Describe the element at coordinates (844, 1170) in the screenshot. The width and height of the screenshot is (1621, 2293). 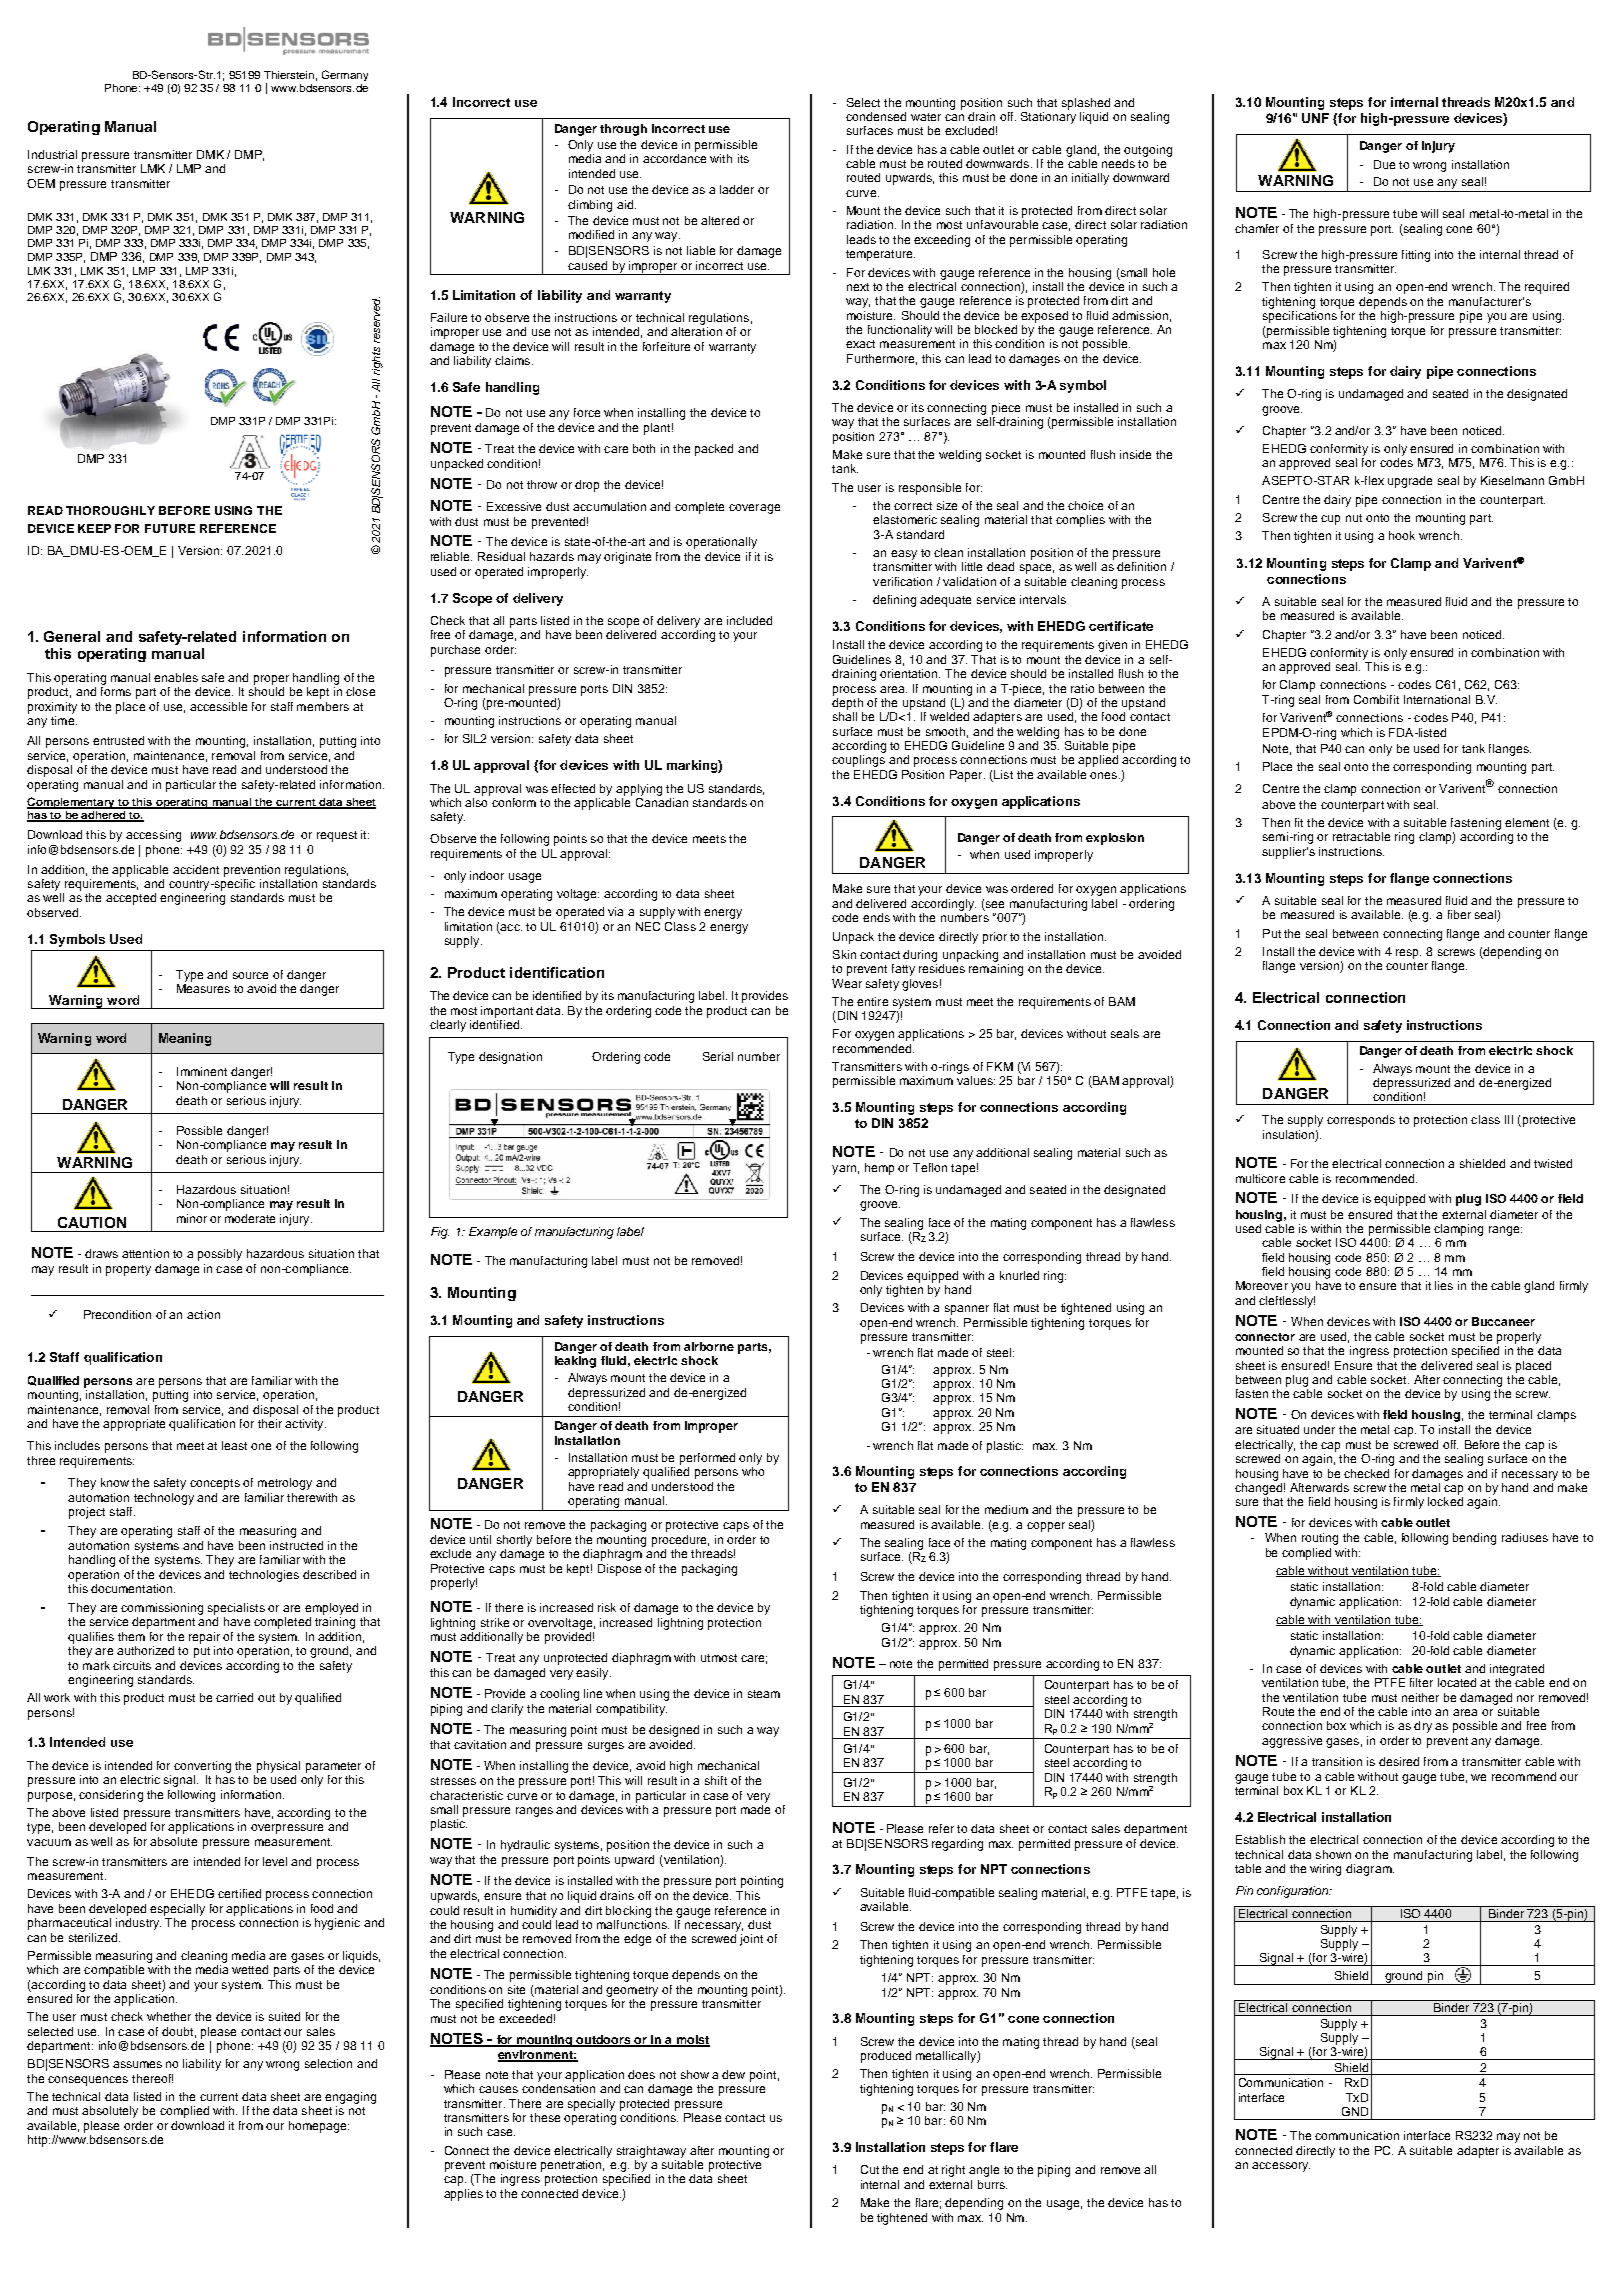
I see `yarn` at that location.
